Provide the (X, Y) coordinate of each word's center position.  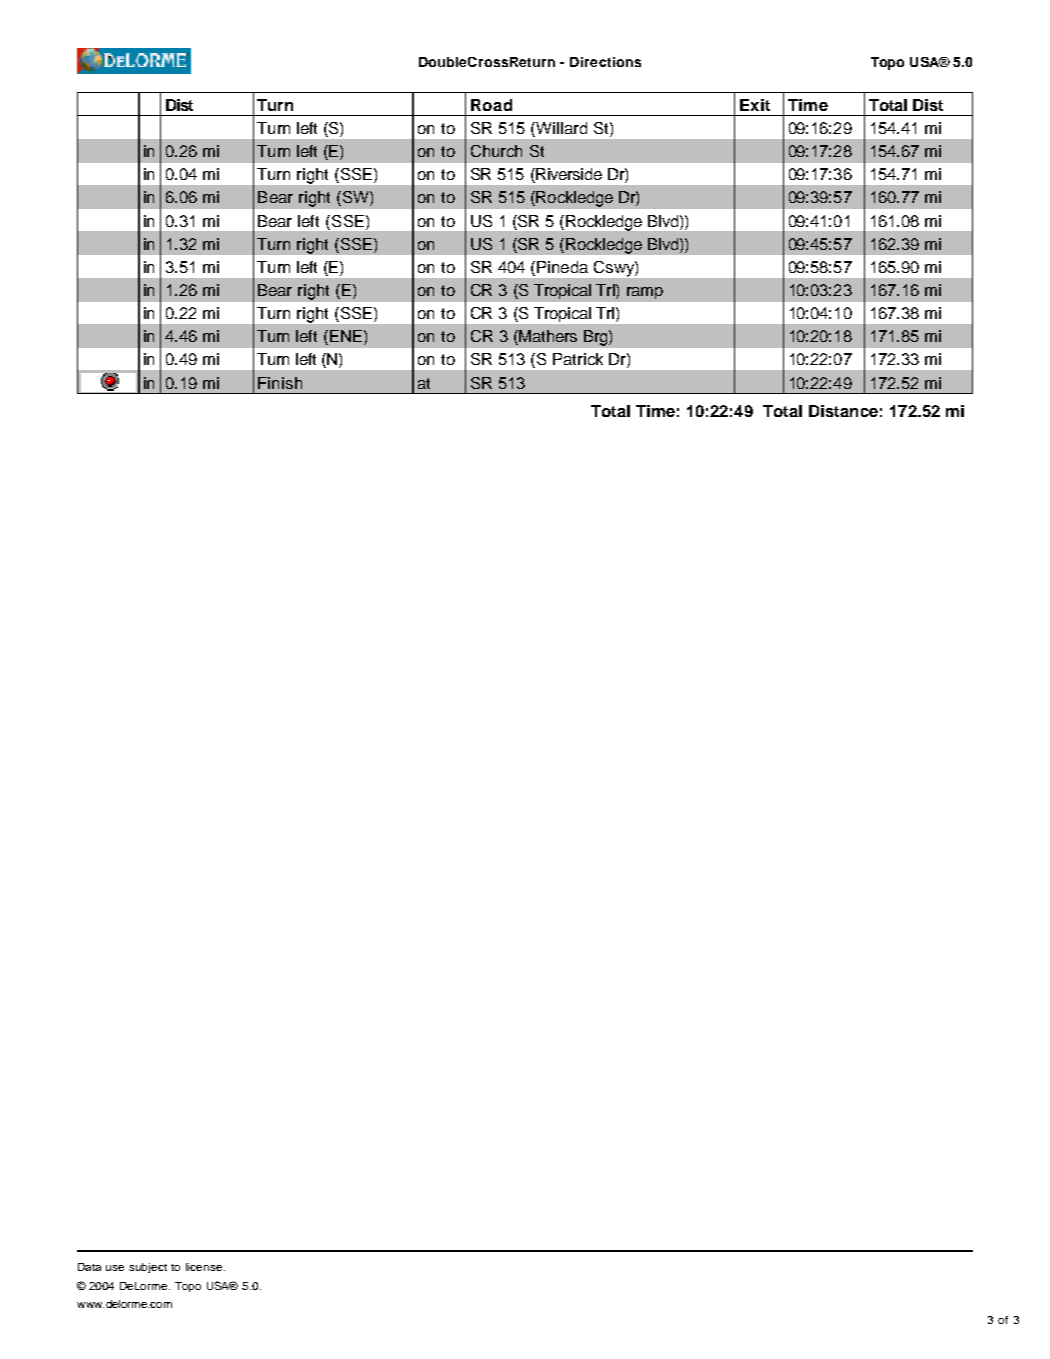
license (205, 1267)
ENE (346, 336)
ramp (645, 293)
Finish (280, 383)
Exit (755, 105)
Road (491, 105)
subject (148, 1268)
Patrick (578, 359)
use (115, 1268)
